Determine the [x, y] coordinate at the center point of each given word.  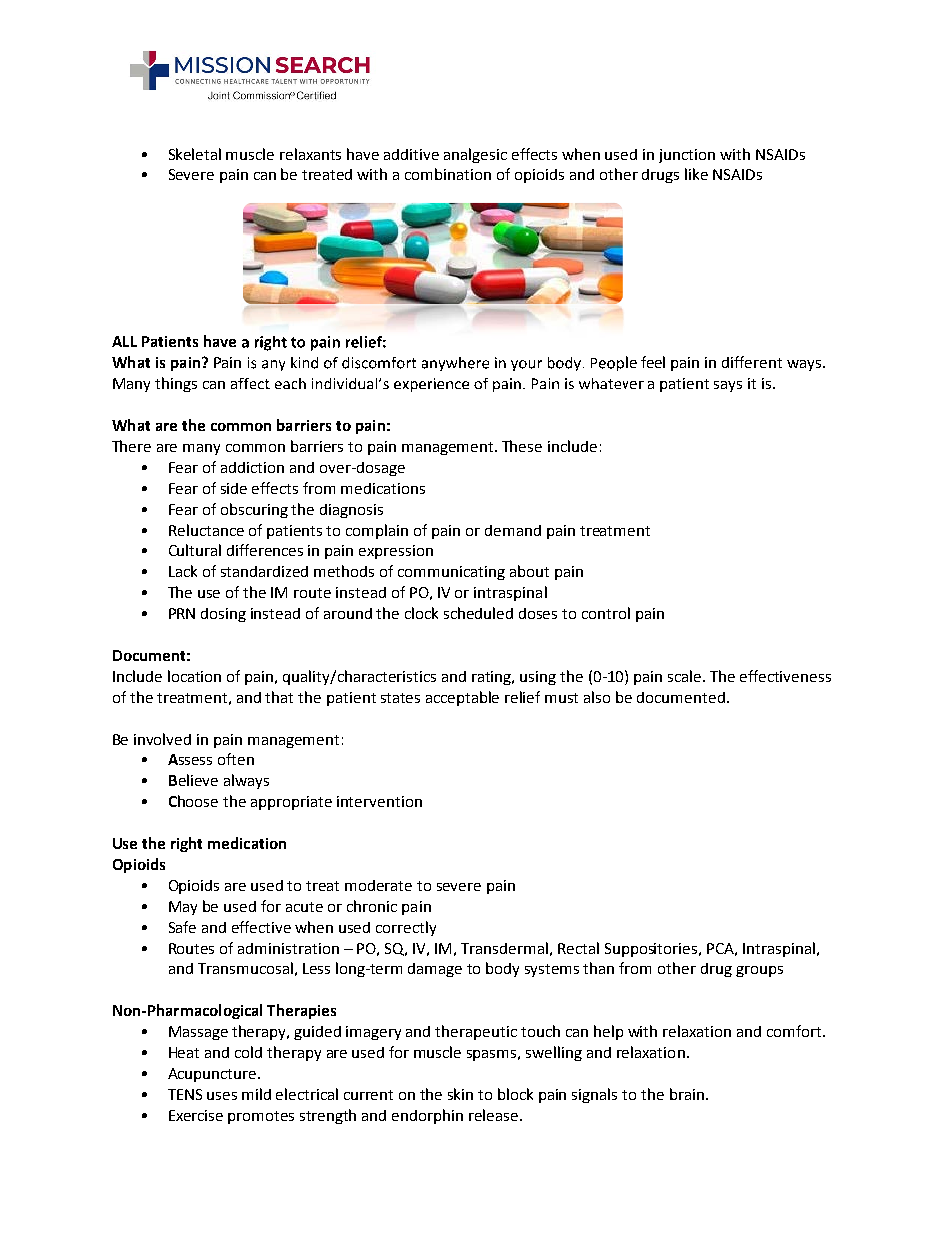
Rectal [578, 948]
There [131, 446]
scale [686, 676]
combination [448, 174]
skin [460, 1094]
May [183, 908]
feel [653, 362]
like [696, 174]
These [522, 446]
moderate [378, 885]
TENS [185, 1094]
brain [687, 1094]
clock [421, 613]
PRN [182, 613]
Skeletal [195, 154]
